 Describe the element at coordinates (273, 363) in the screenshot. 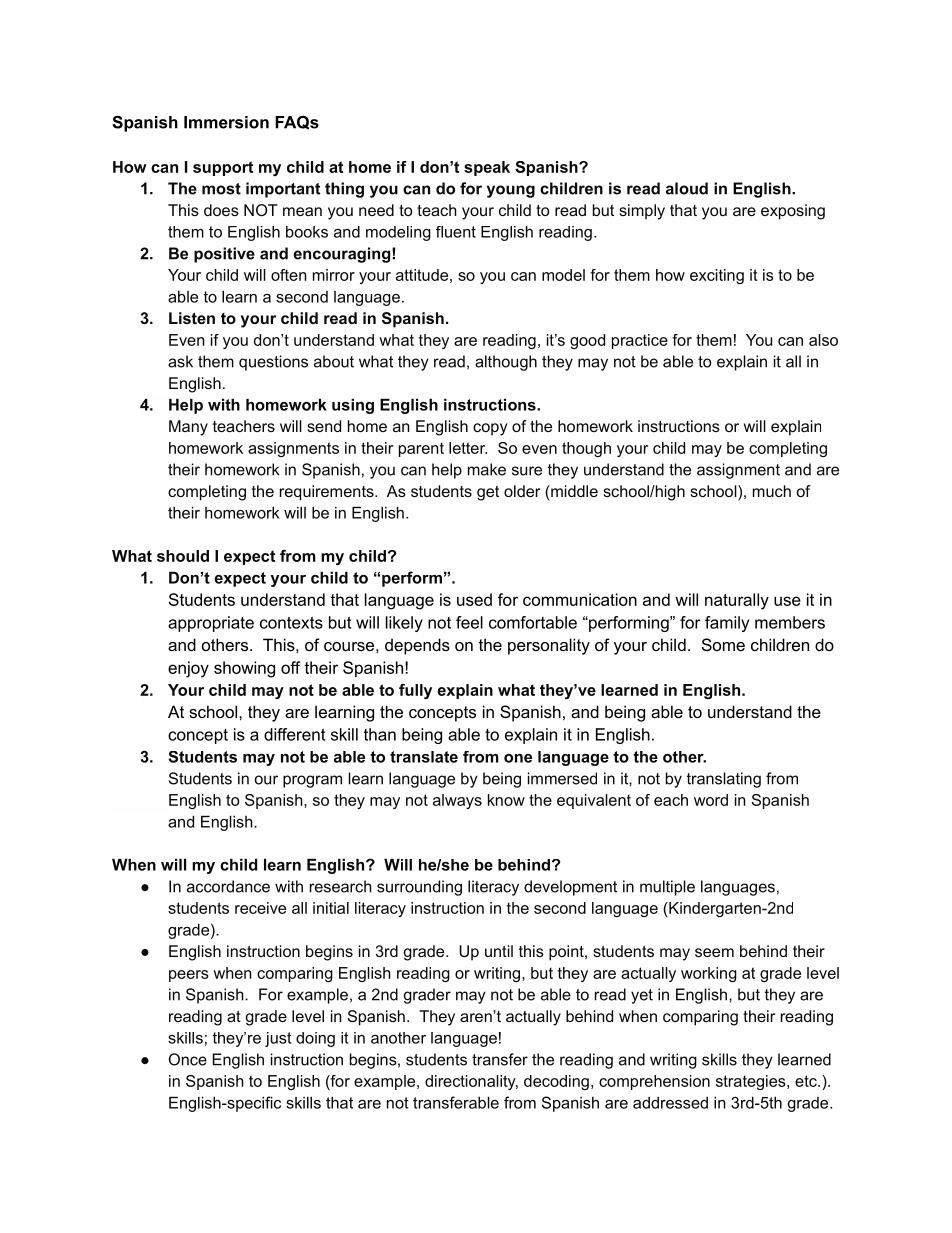

I see `questions` at that location.
